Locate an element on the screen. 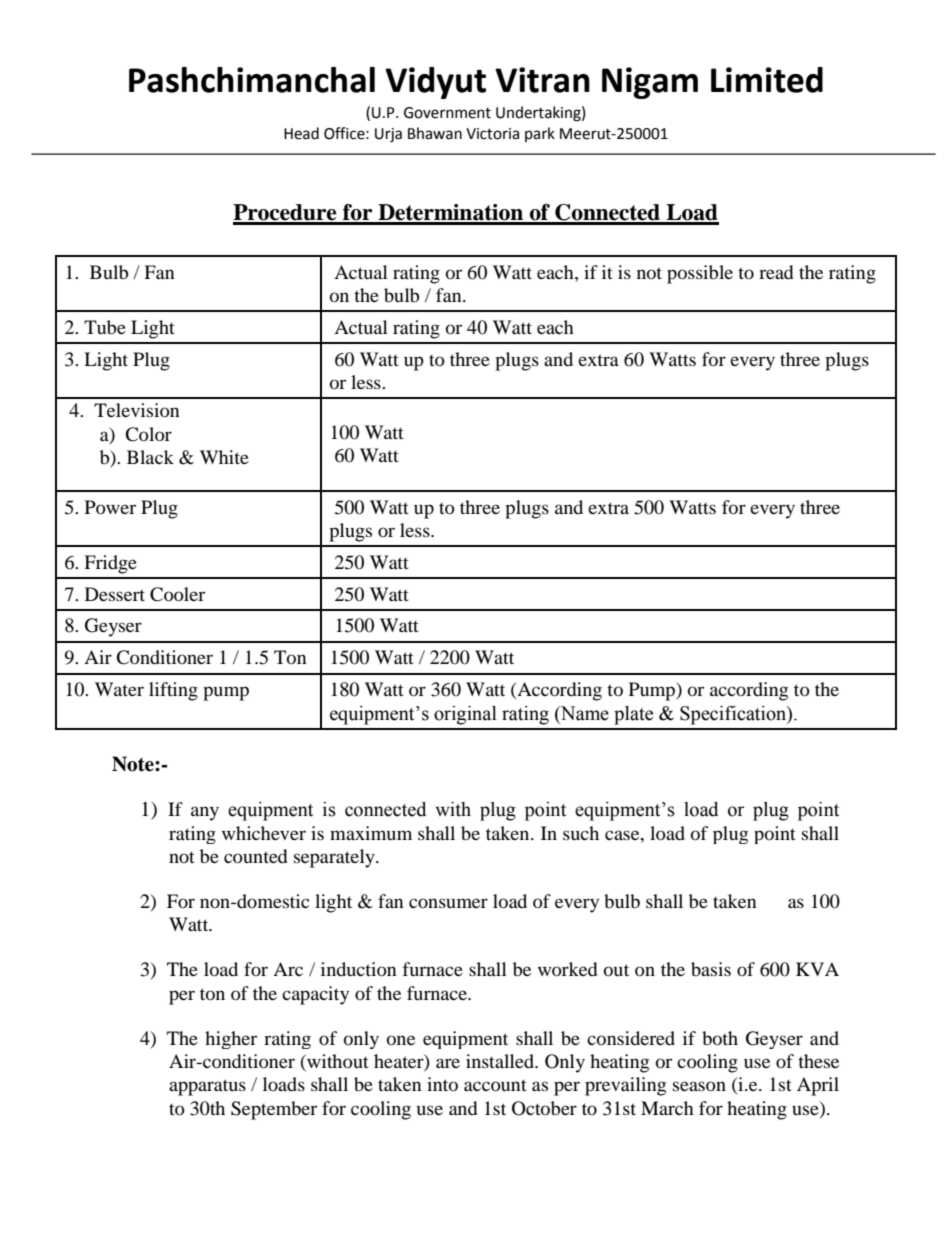 This screenshot has width=952, height=1233. Government is located at coordinates (447, 113).
